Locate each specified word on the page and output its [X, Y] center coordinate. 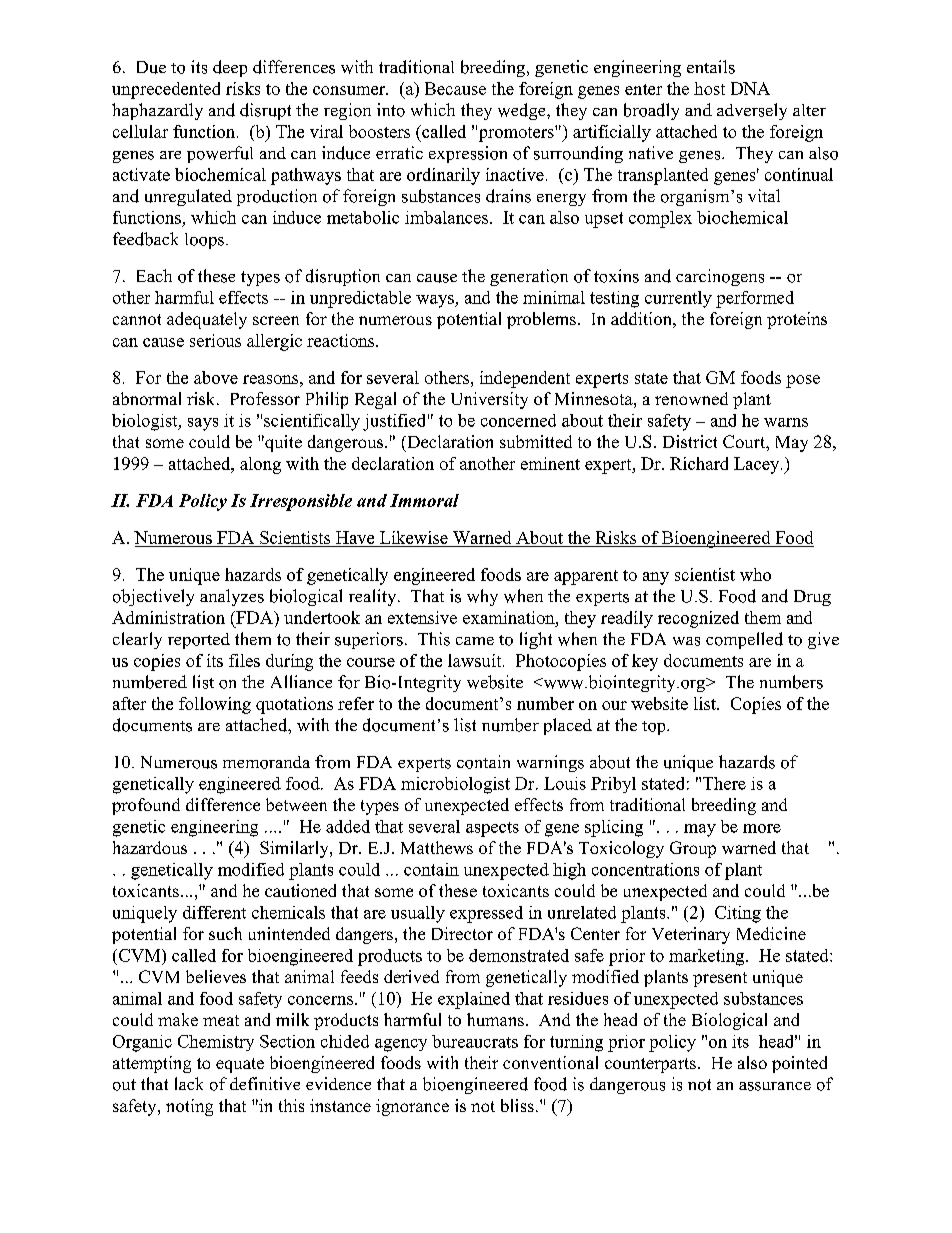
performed [755, 299]
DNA [750, 88]
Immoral [424, 500]
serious [215, 340]
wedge [523, 111]
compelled [744, 640]
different [214, 912]
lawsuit [476, 660]
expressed [486, 914]
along [260, 465]
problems [541, 320]
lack [189, 1083]
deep [230, 68]
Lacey [758, 465]
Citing [738, 914]
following [215, 705]
